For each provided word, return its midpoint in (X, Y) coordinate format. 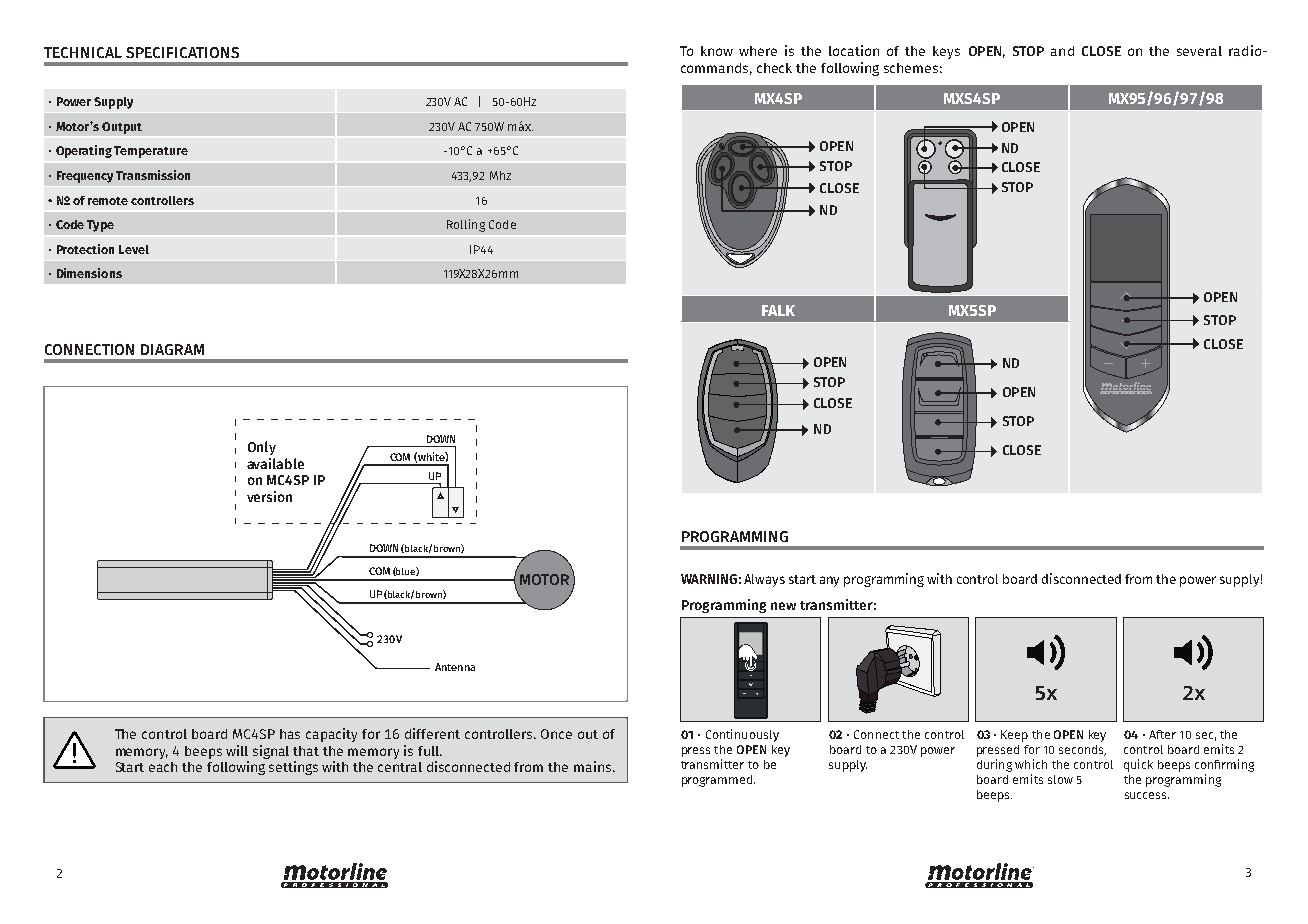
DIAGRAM (172, 349)
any (829, 581)
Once (556, 734)
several (1199, 51)
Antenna (455, 667)
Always (764, 580)
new (783, 606)
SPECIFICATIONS (182, 52)
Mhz (500, 175)
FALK (778, 310)
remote (108, 201)
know (717, 51)
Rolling (466, 225)
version (269, 496)
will (237, 750)
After (1162, 734)
